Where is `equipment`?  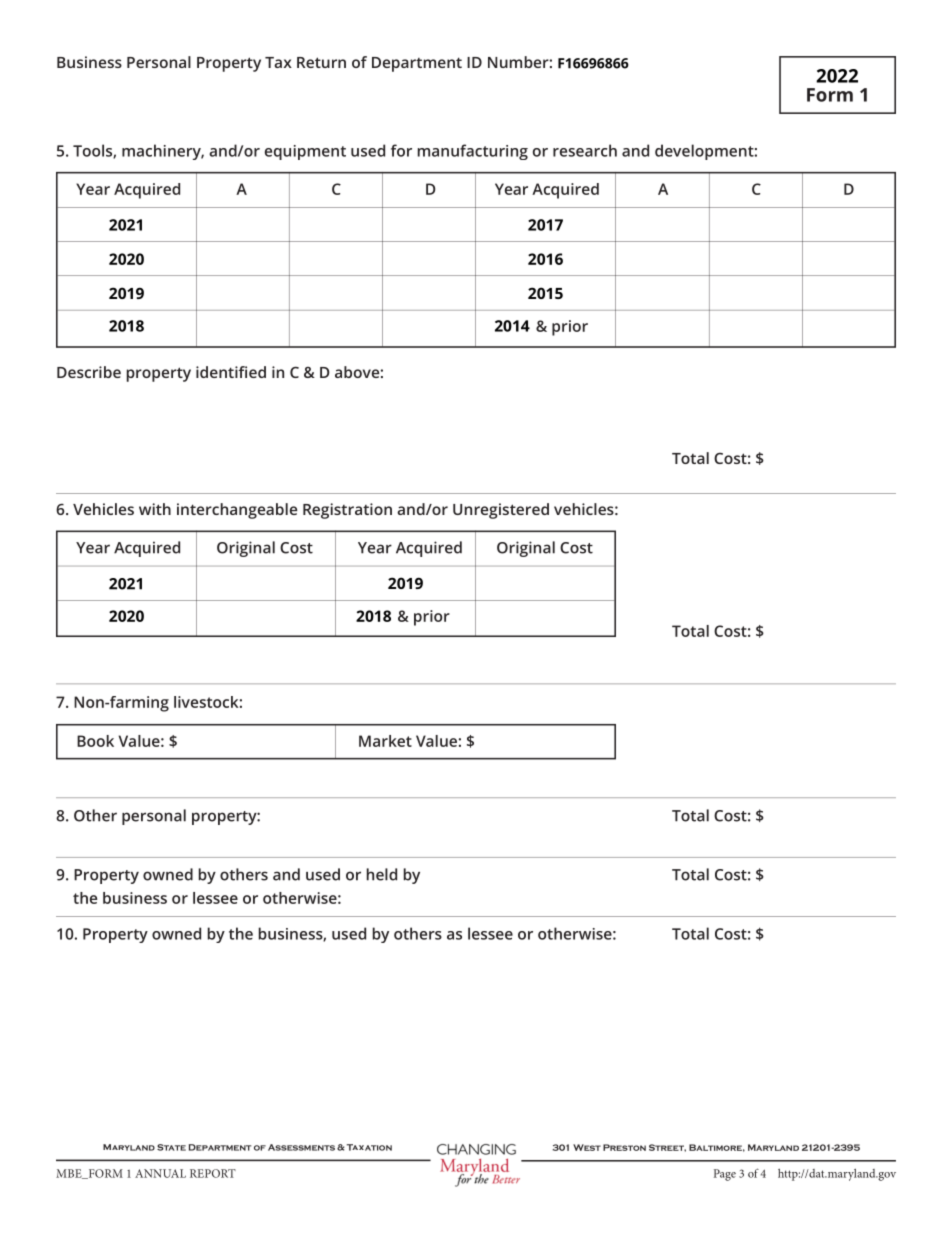 equipment is located at coordinates (305, 152).
